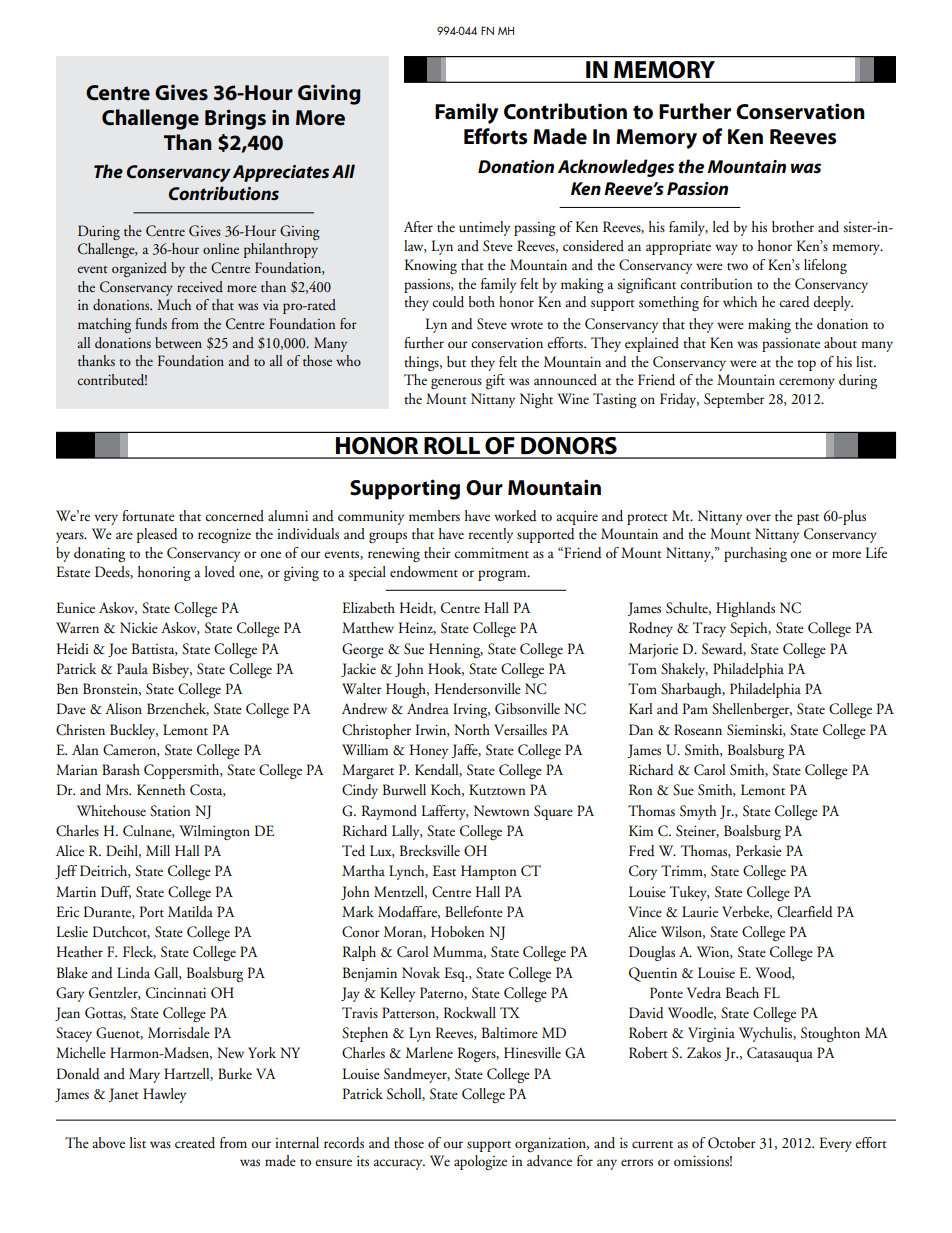 The image size is (952, 1233). I want to click on Smyth, so click(698, 812).
